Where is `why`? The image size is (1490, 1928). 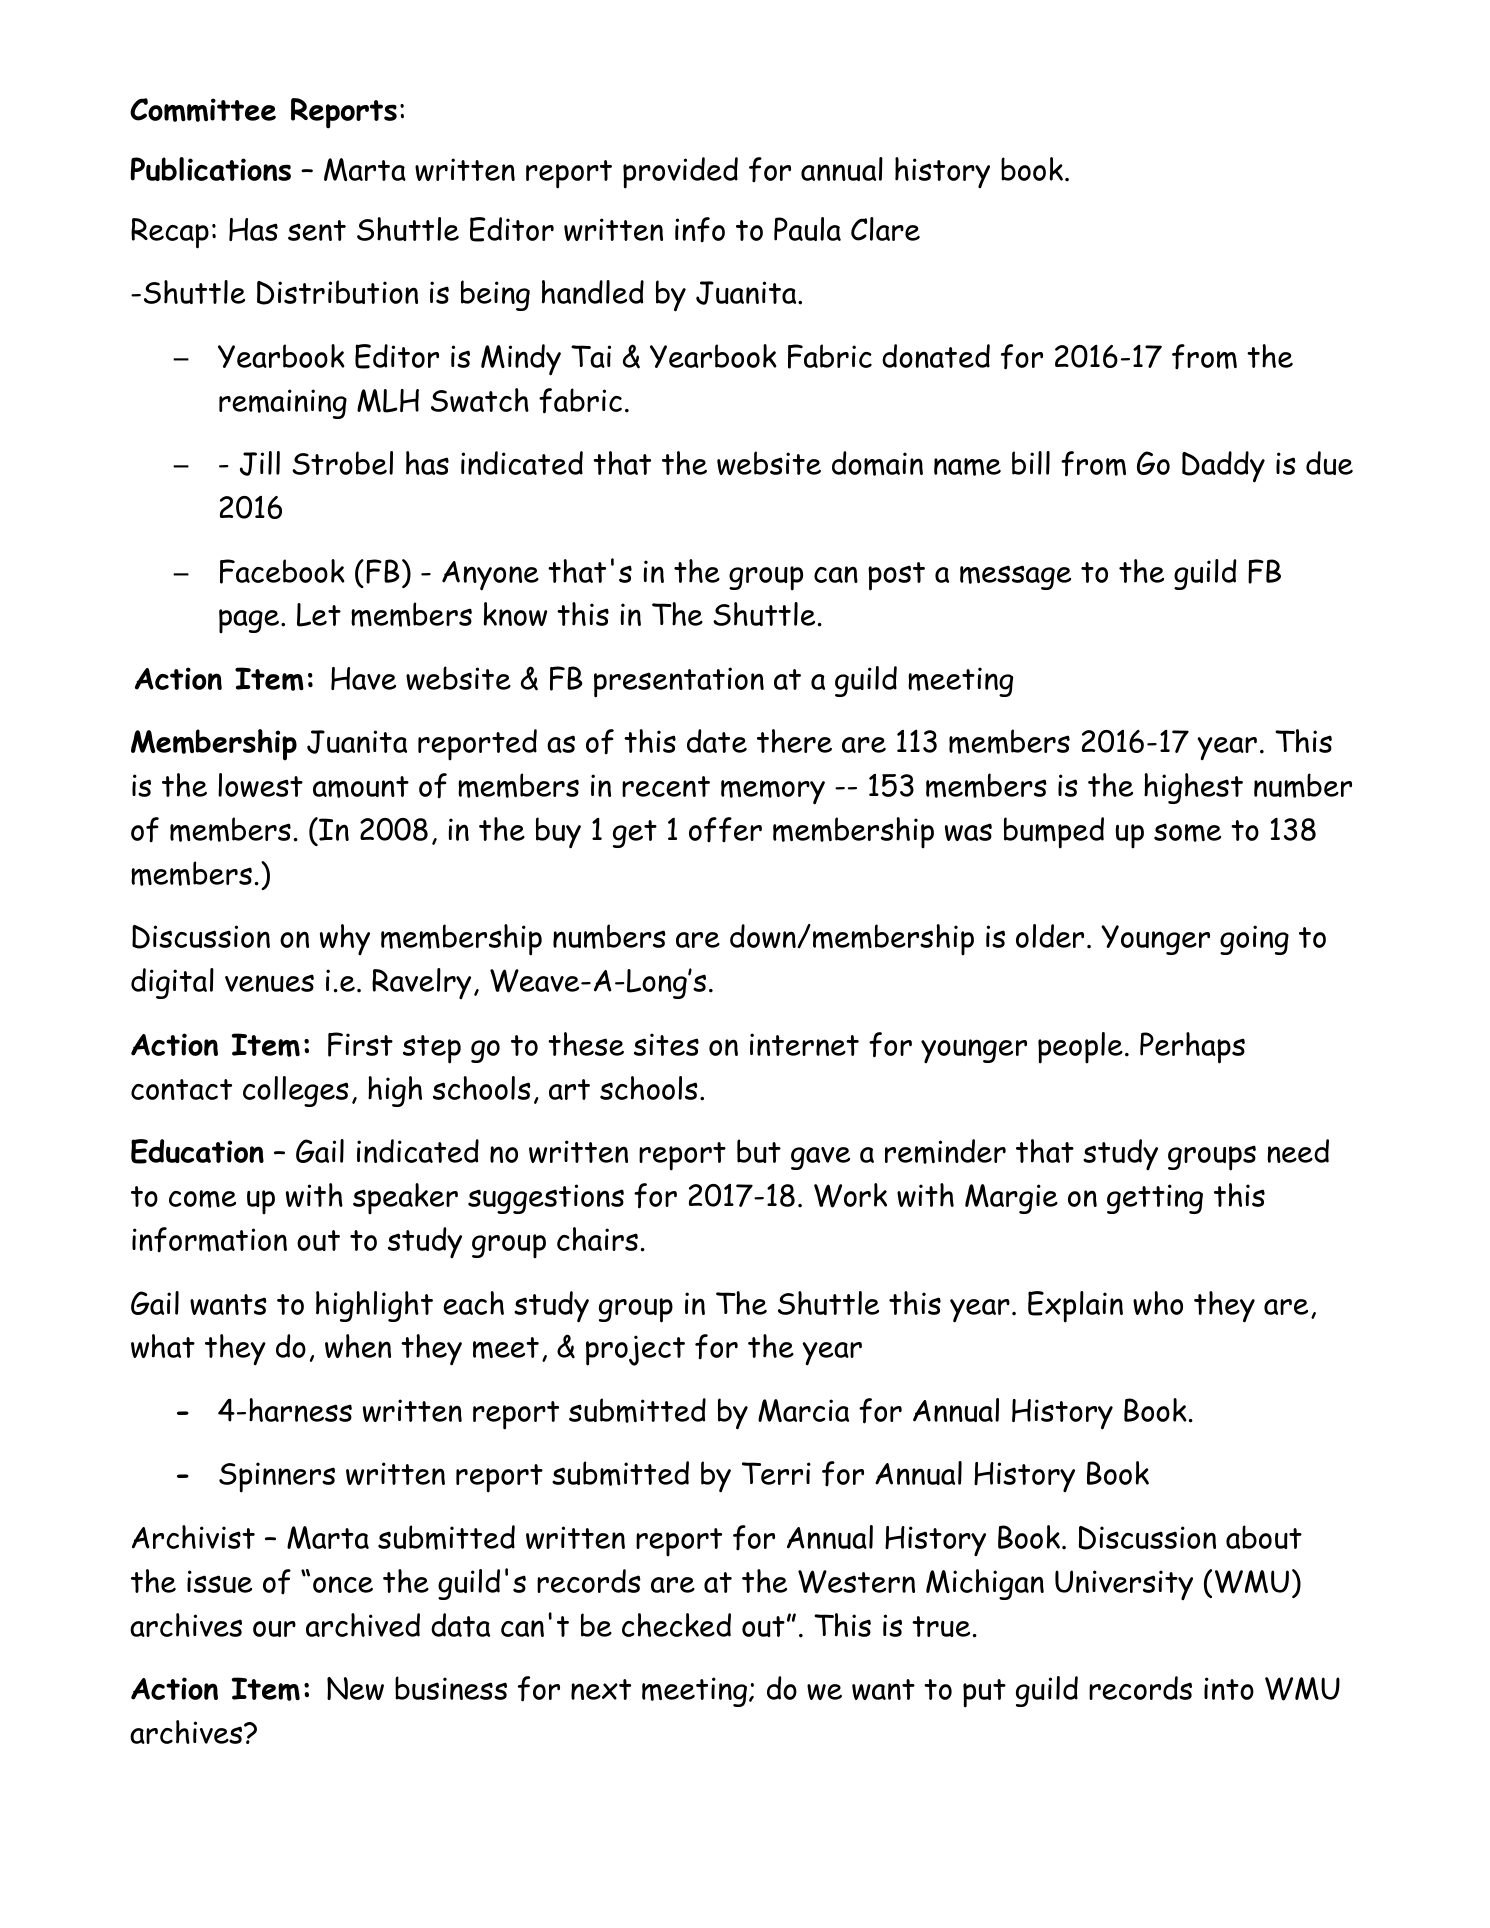
why is located at coordinates (345, 939).
